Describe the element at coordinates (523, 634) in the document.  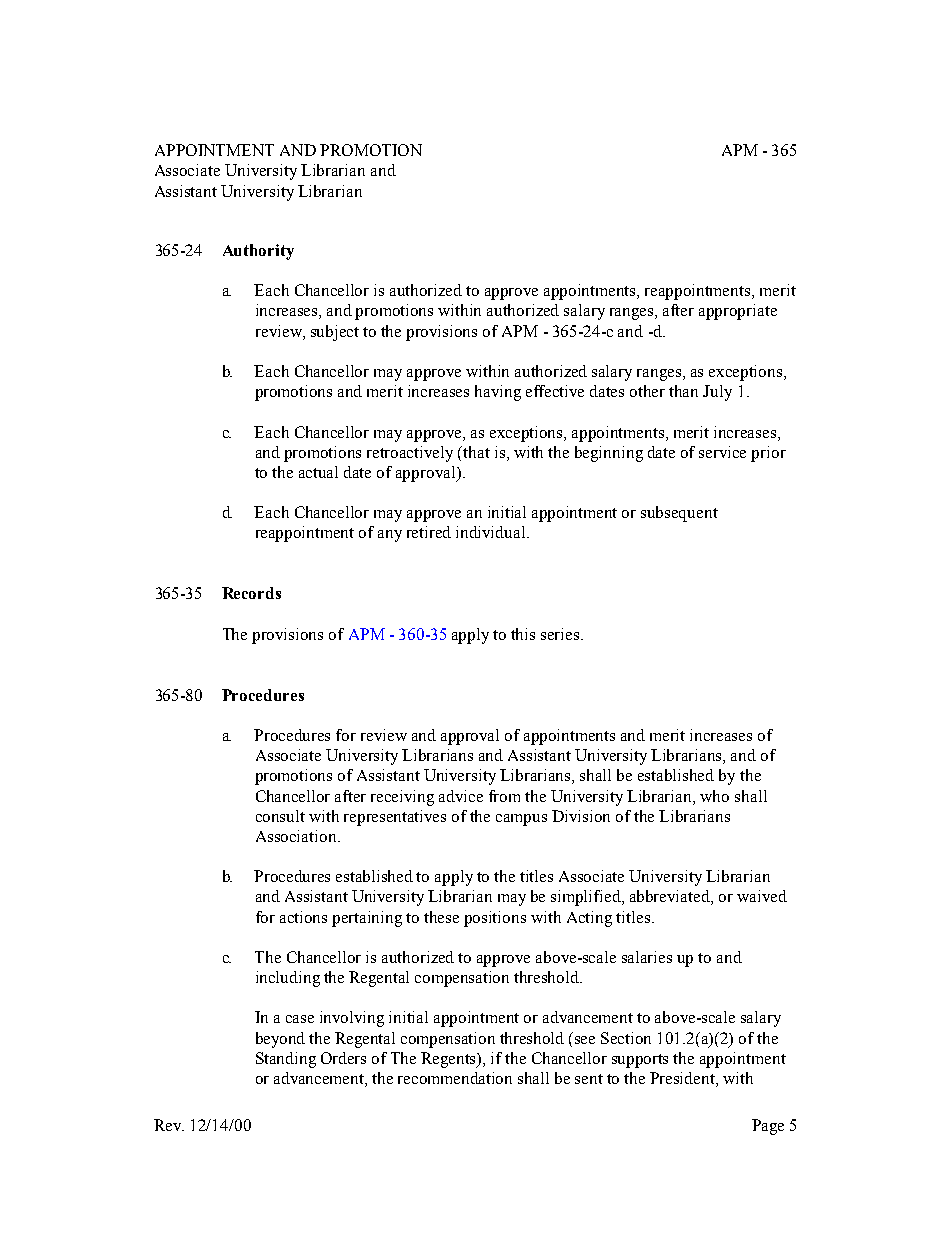
I see `this` at that location.
